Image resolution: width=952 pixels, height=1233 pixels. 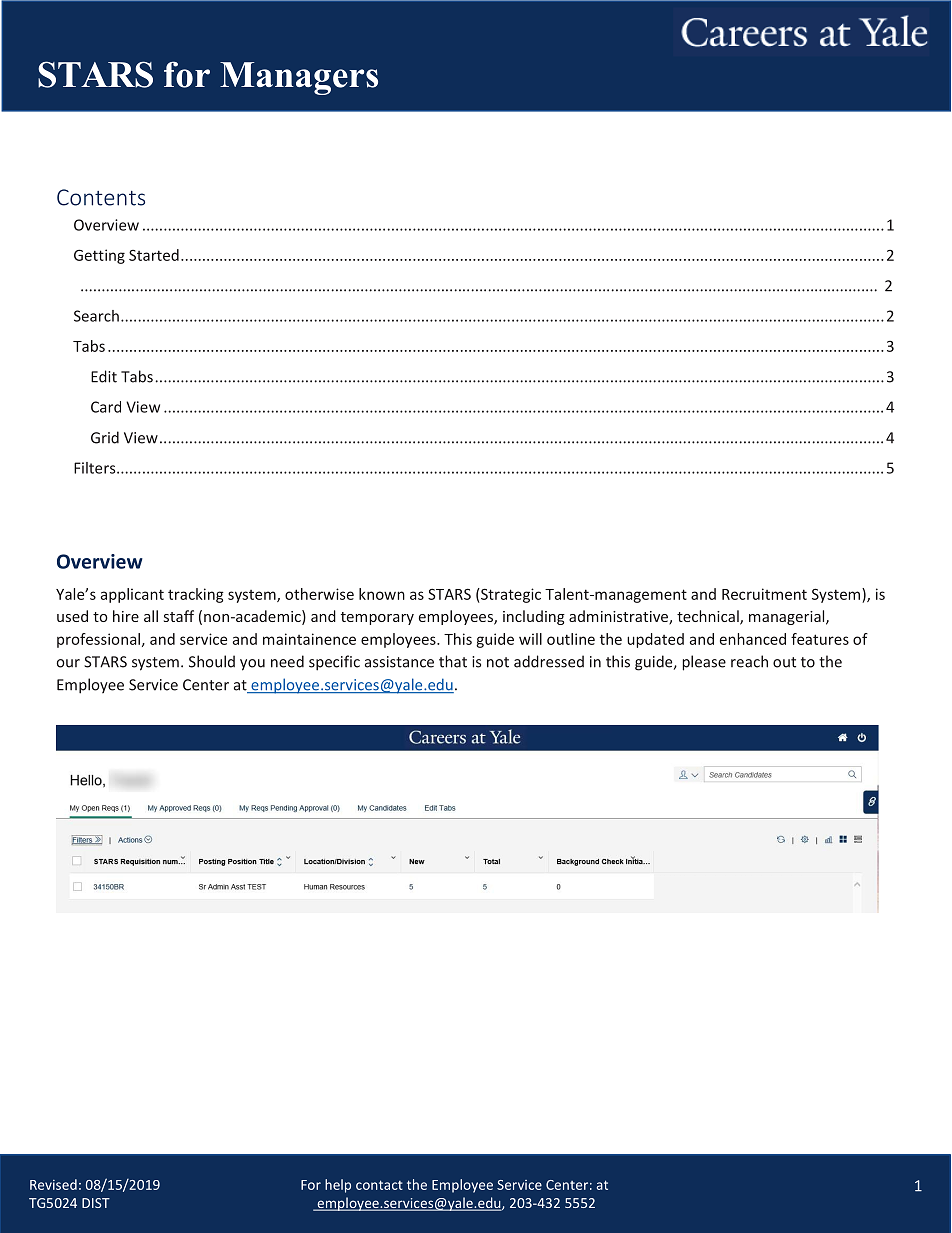 What do you see at coordinates (382, 594) in the image?
I see `known` at bounding box center [382, 594].
